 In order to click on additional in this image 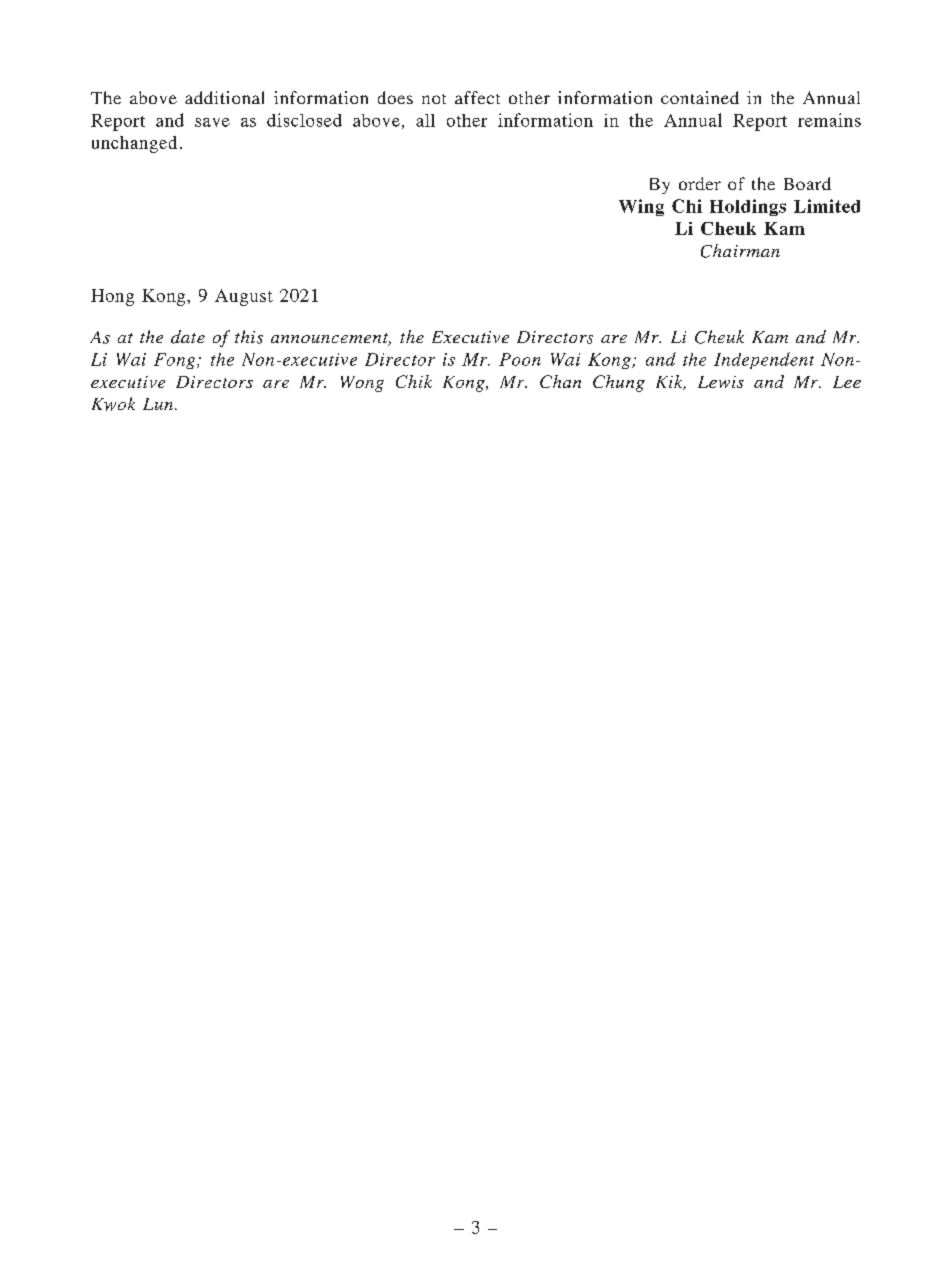, I will do `click(224, 97)`.
